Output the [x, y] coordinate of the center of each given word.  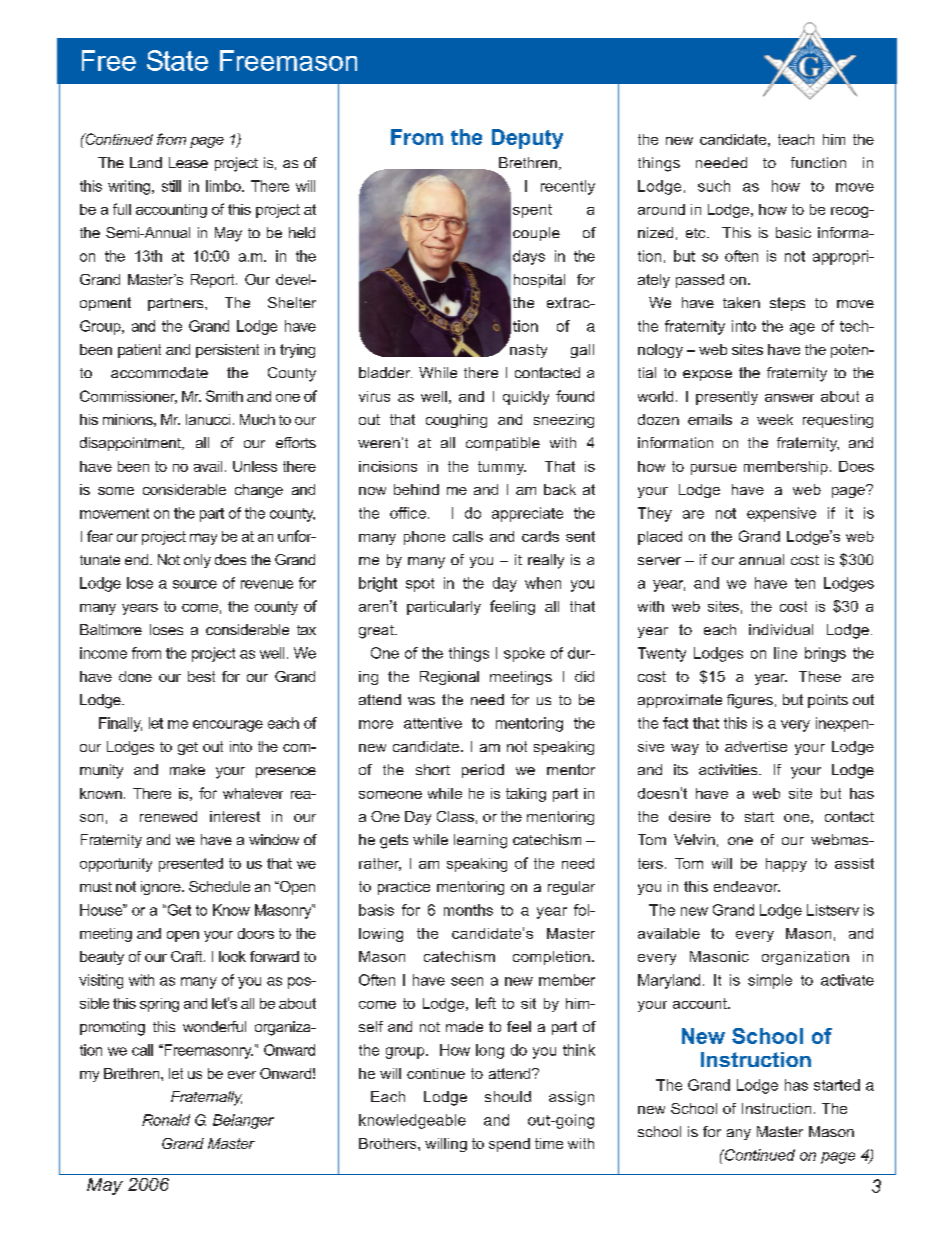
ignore [162, 888]
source [195, 584]
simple [770, 981]
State [177, 60]
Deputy [527, 139]
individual [781, 629]
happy [786, 865]
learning [480, 841]
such [714, 186]
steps [787, 304]
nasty [528, 351]
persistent [227, 351]
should [508, 1096]
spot [420, 585]
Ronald [166, 1120]
